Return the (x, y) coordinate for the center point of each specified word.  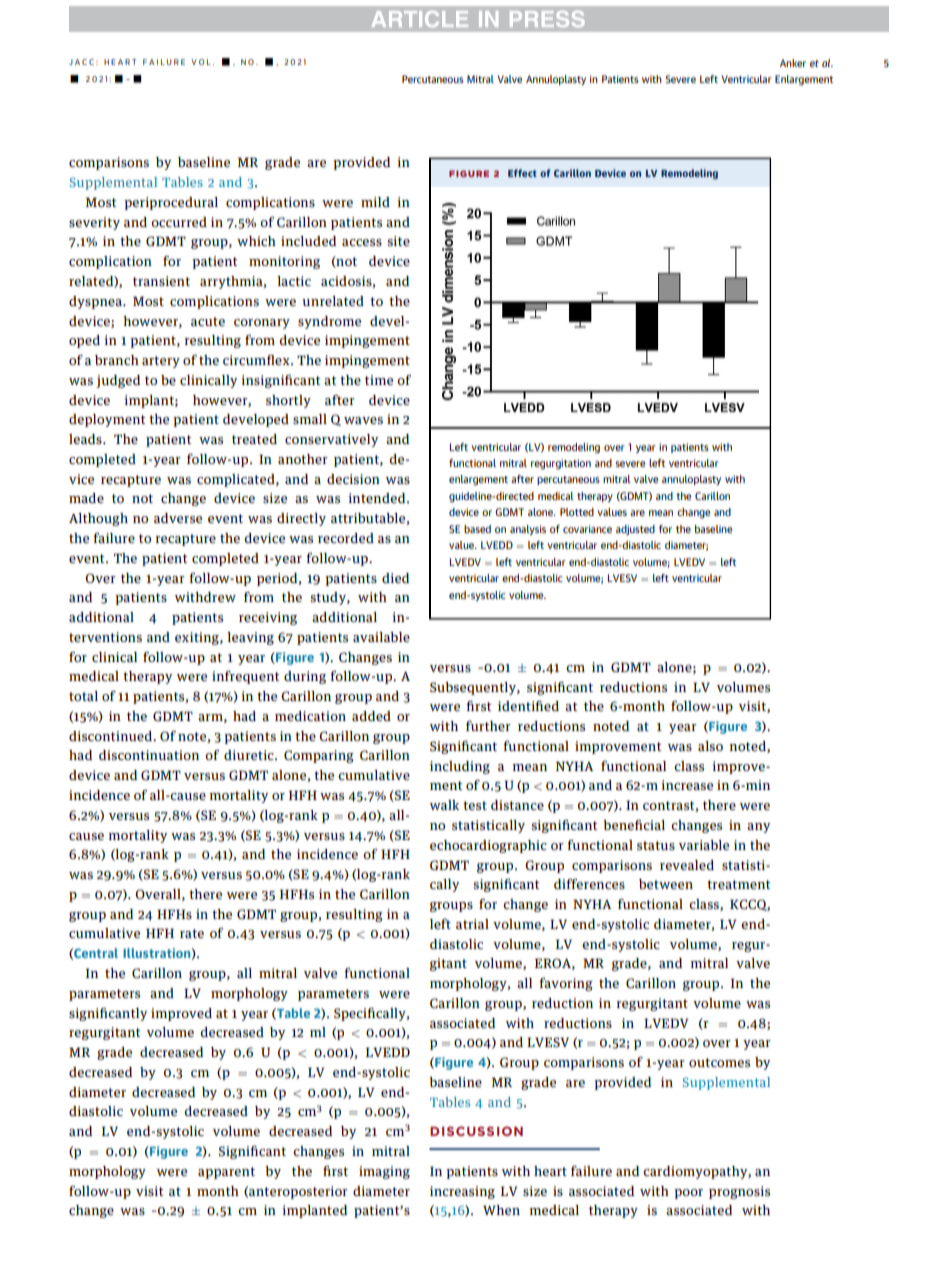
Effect (522, 173)
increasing (462, 1192)
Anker (793, 63)
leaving (250, 638)
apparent (226, 1173)
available (381, 637)
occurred (179, 222)
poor (688, 1194)
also (710, 746)
